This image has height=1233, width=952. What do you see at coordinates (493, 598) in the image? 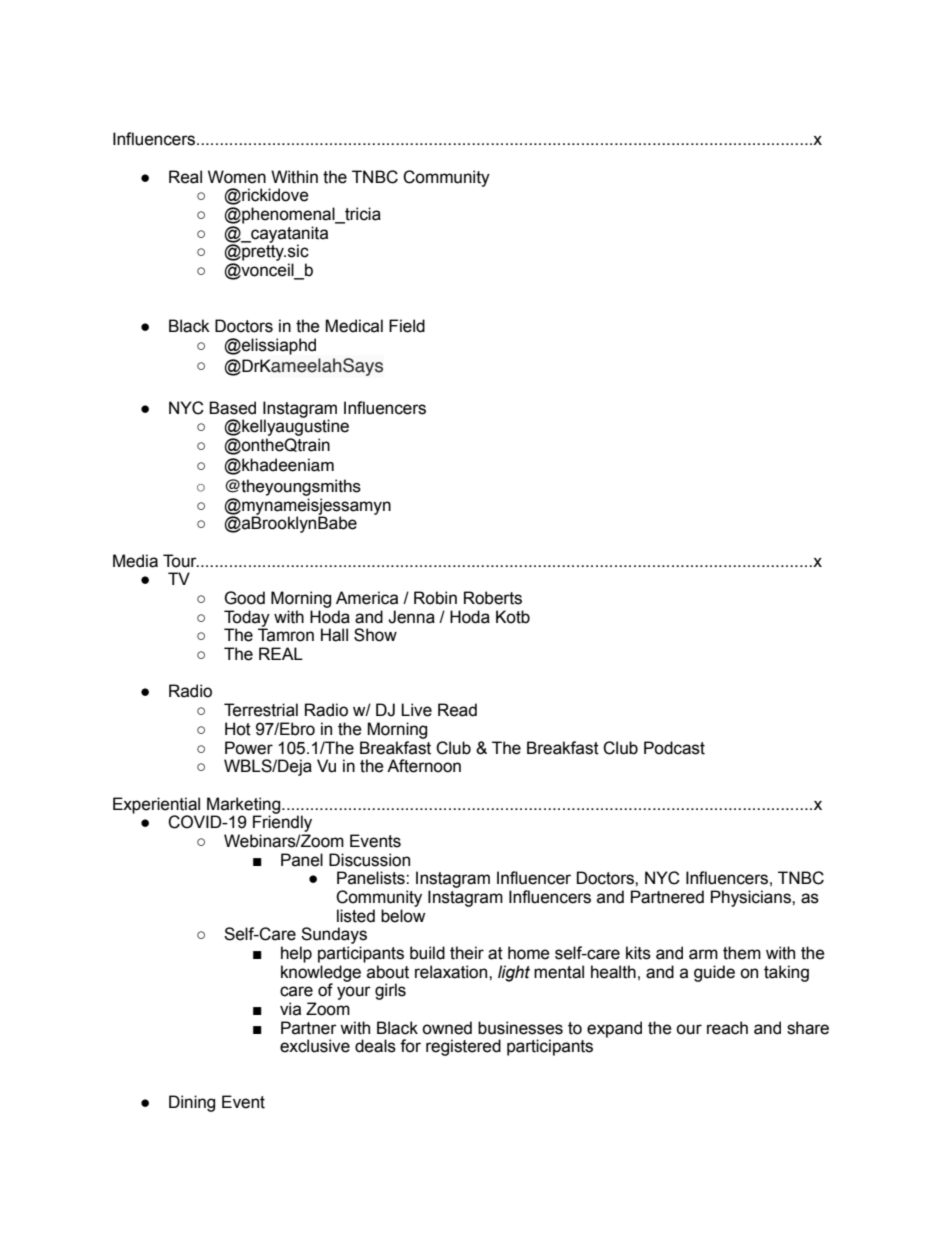
I see `Roberts` at bounding box center [493, 598].
